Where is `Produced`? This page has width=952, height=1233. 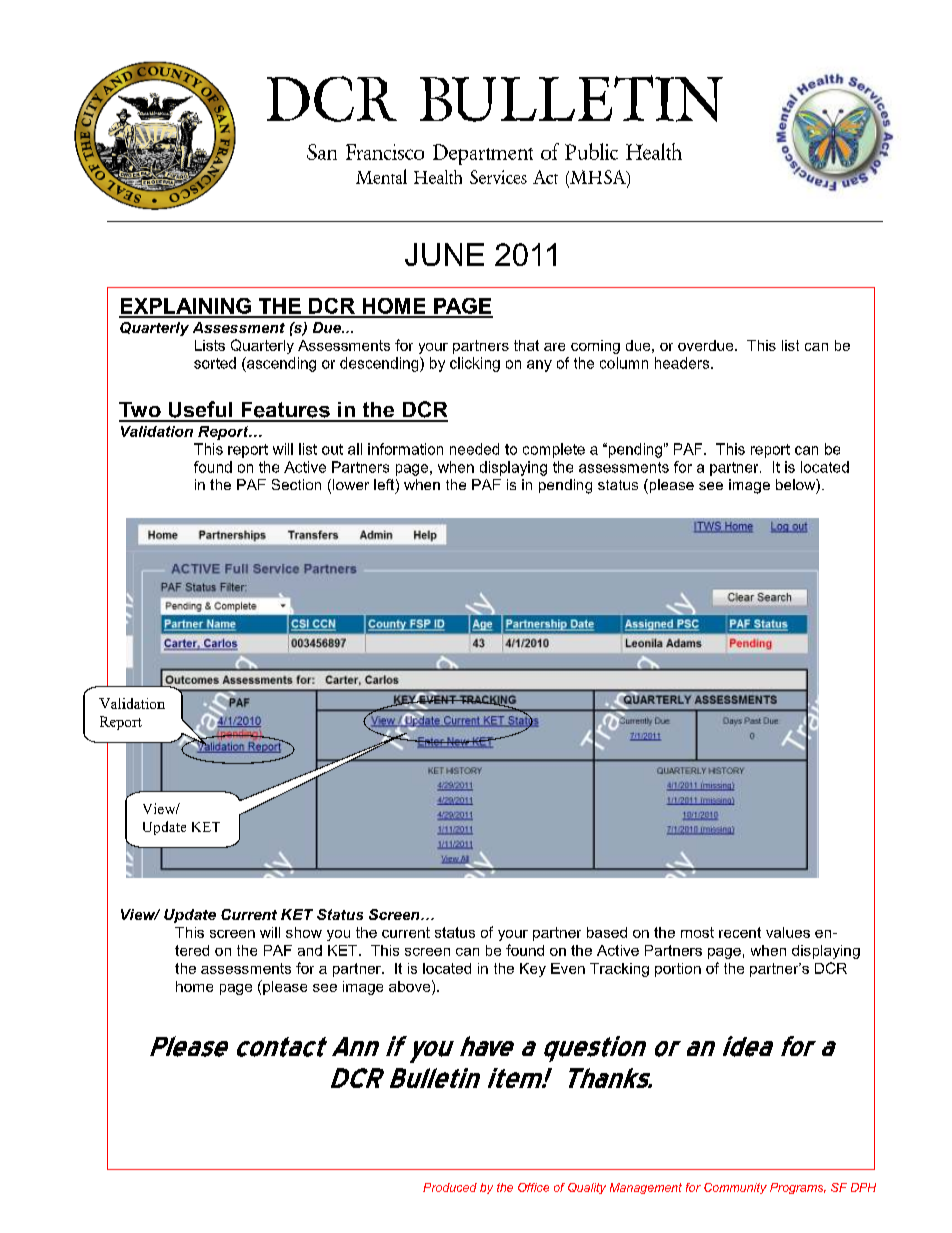
Produced is located at coordinates (450, 1187).
